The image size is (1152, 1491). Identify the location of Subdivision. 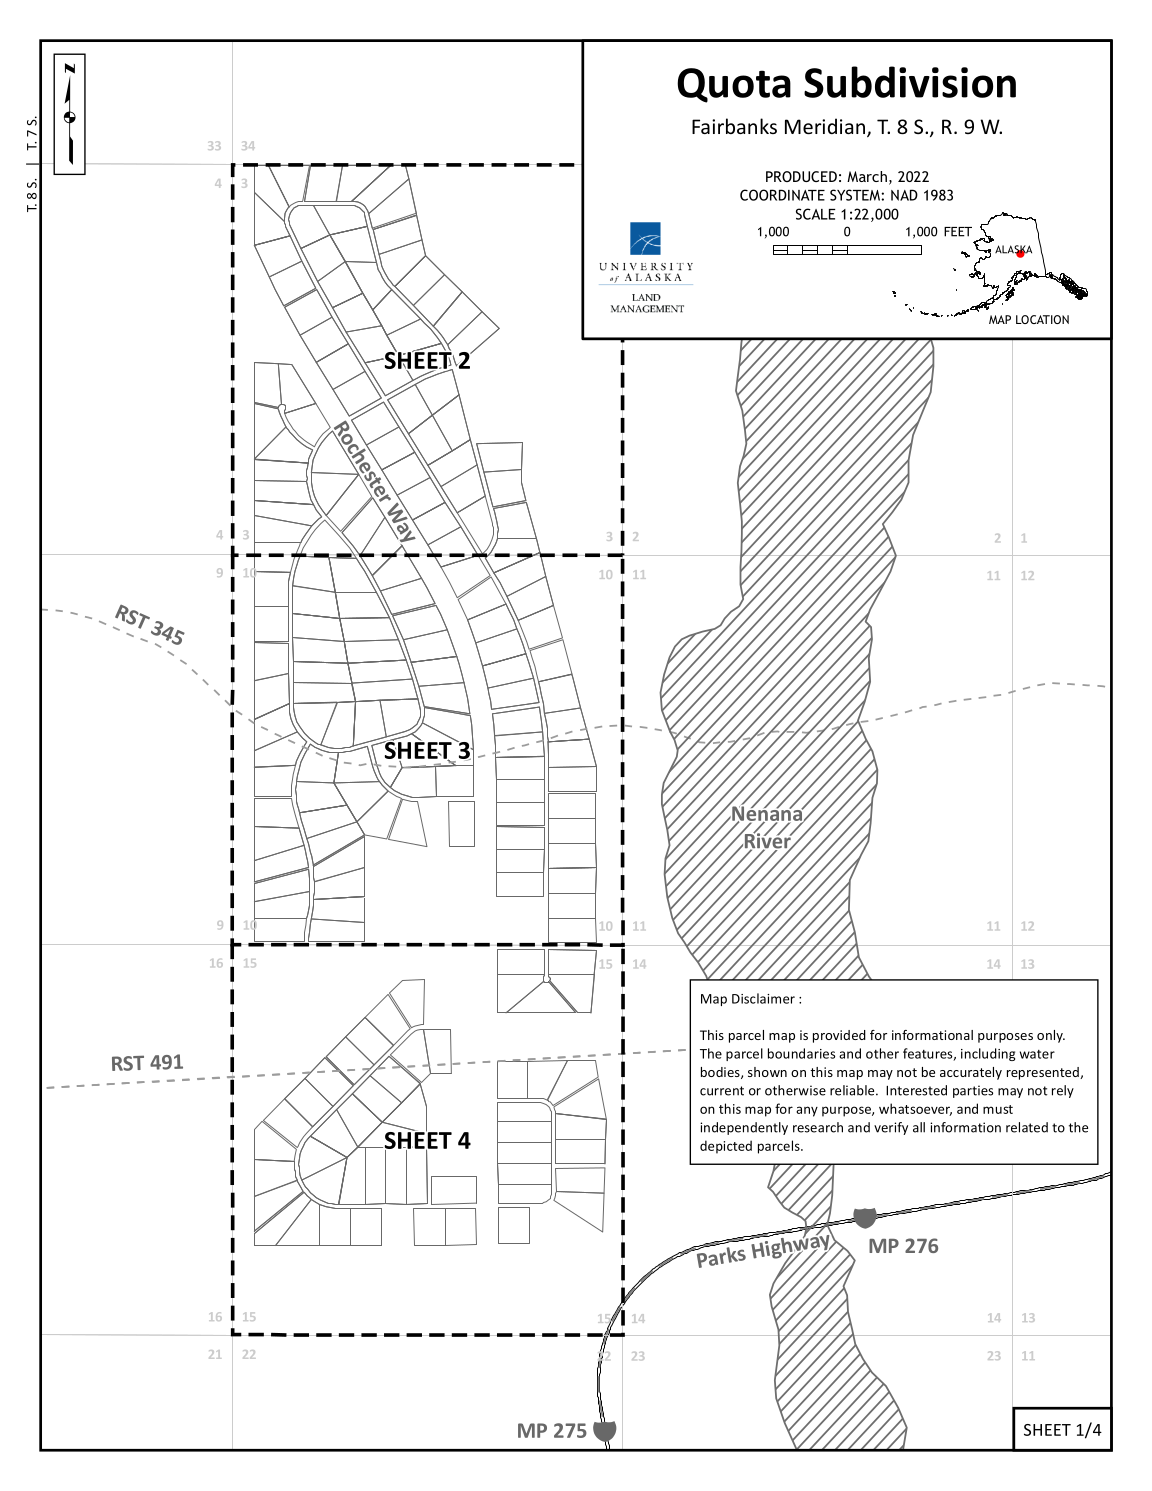
(910, 82).
